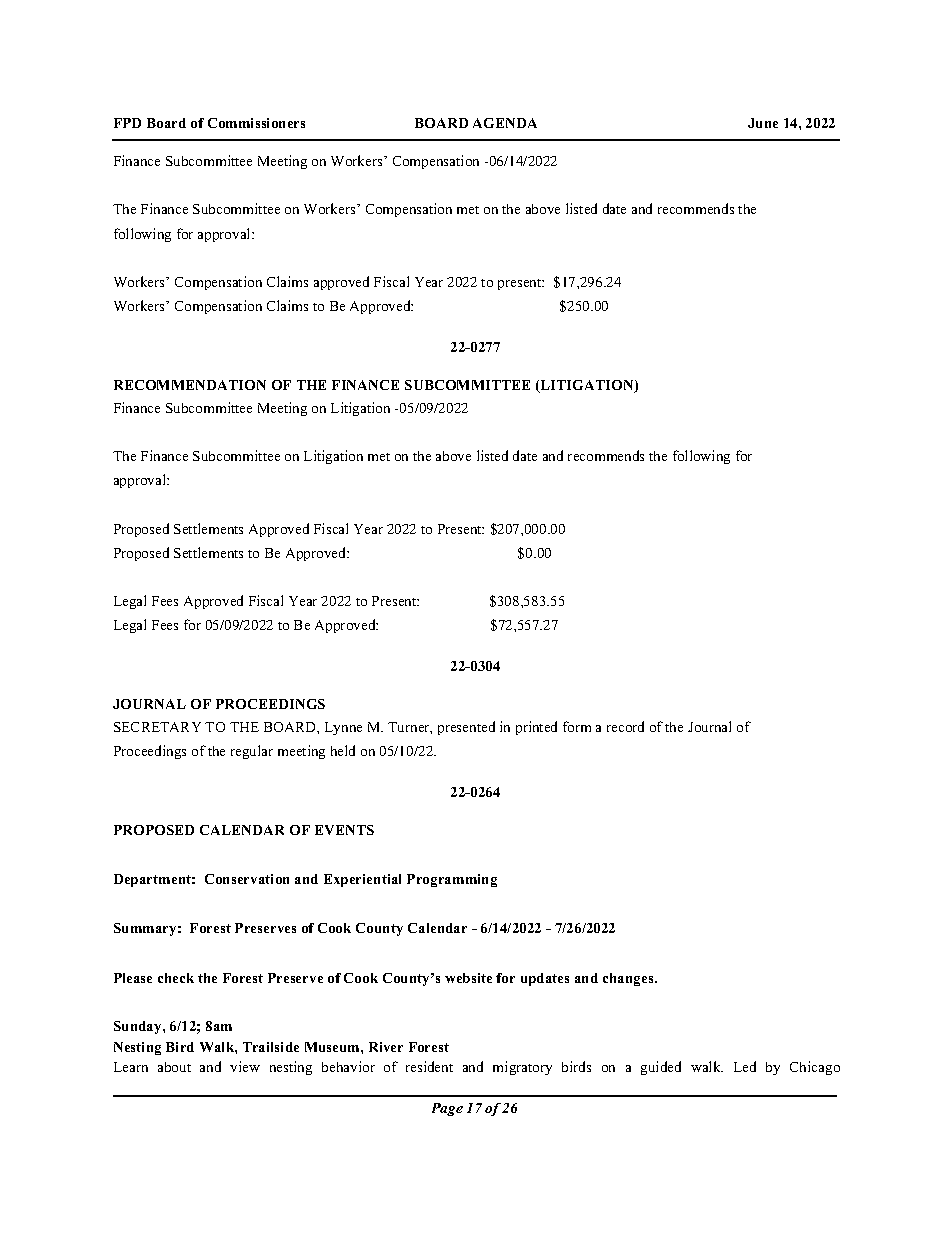 The width and height of the image is (952, 1233). Describe the element at coordinates (577, 726) in the image. I see `form` at that location.
